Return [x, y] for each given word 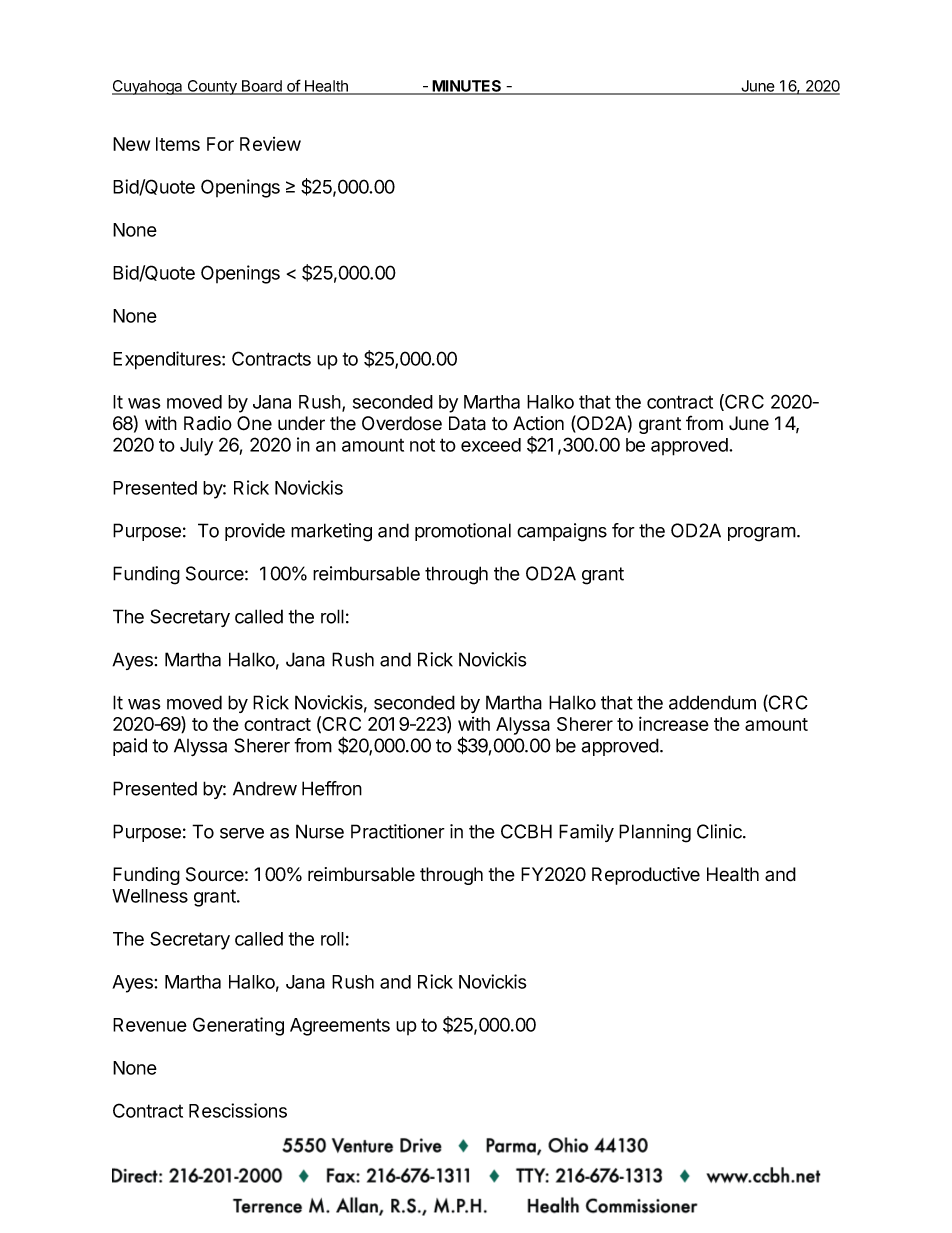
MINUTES [467, 87]
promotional [463, 532]
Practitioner [398, 831]
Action [538, 423]
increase [674, 723]
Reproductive [646, 876]
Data [467, 423]
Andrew [265, 788]
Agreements [340, 1027]
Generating [238, 1026]
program [762, 534]
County [212, 87]
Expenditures [168, 360]
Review [270, 144]
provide [255, 532]
